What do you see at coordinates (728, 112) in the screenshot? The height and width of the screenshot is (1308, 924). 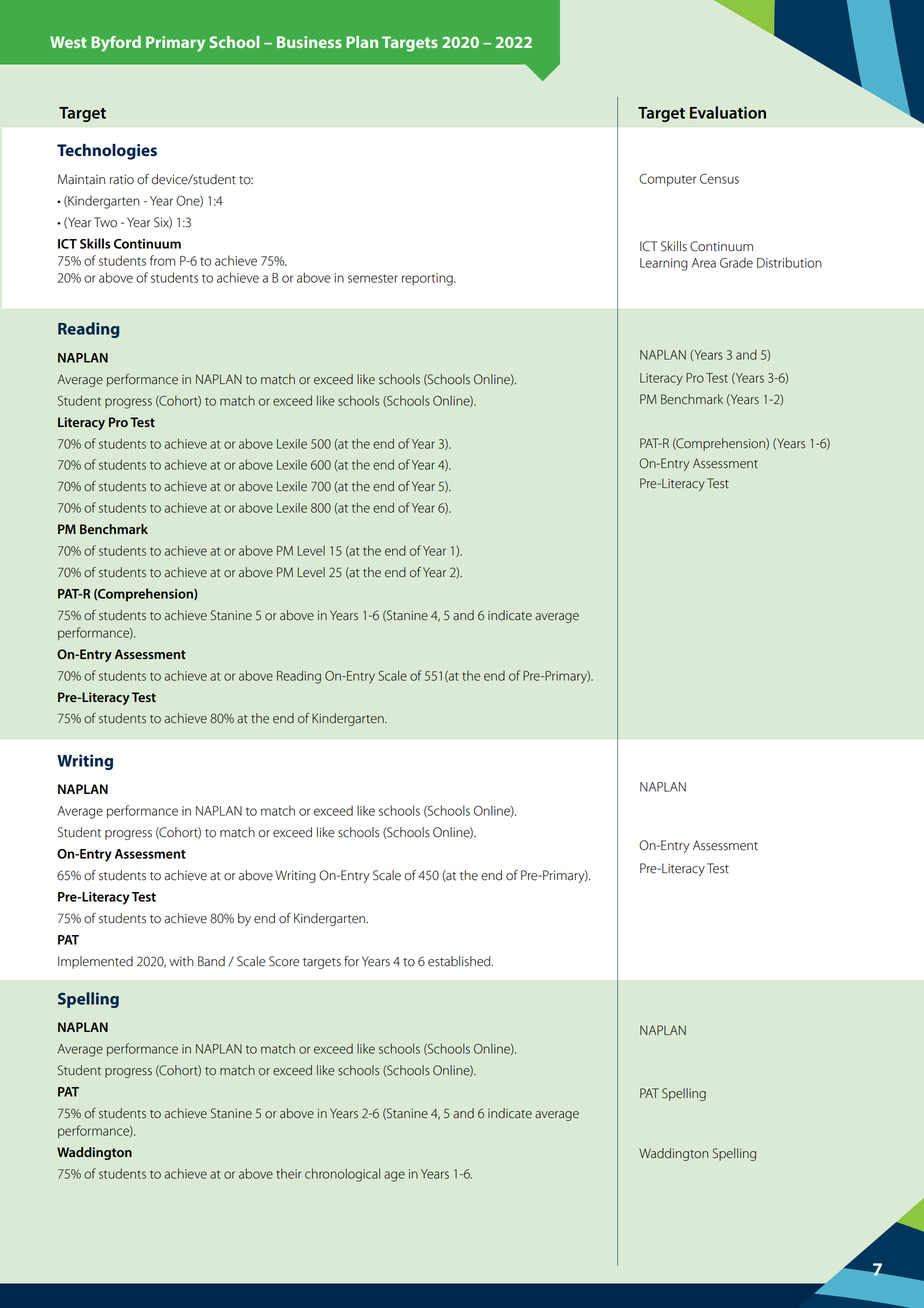 I see `Evaluation` at bounding box center [728, 112].
